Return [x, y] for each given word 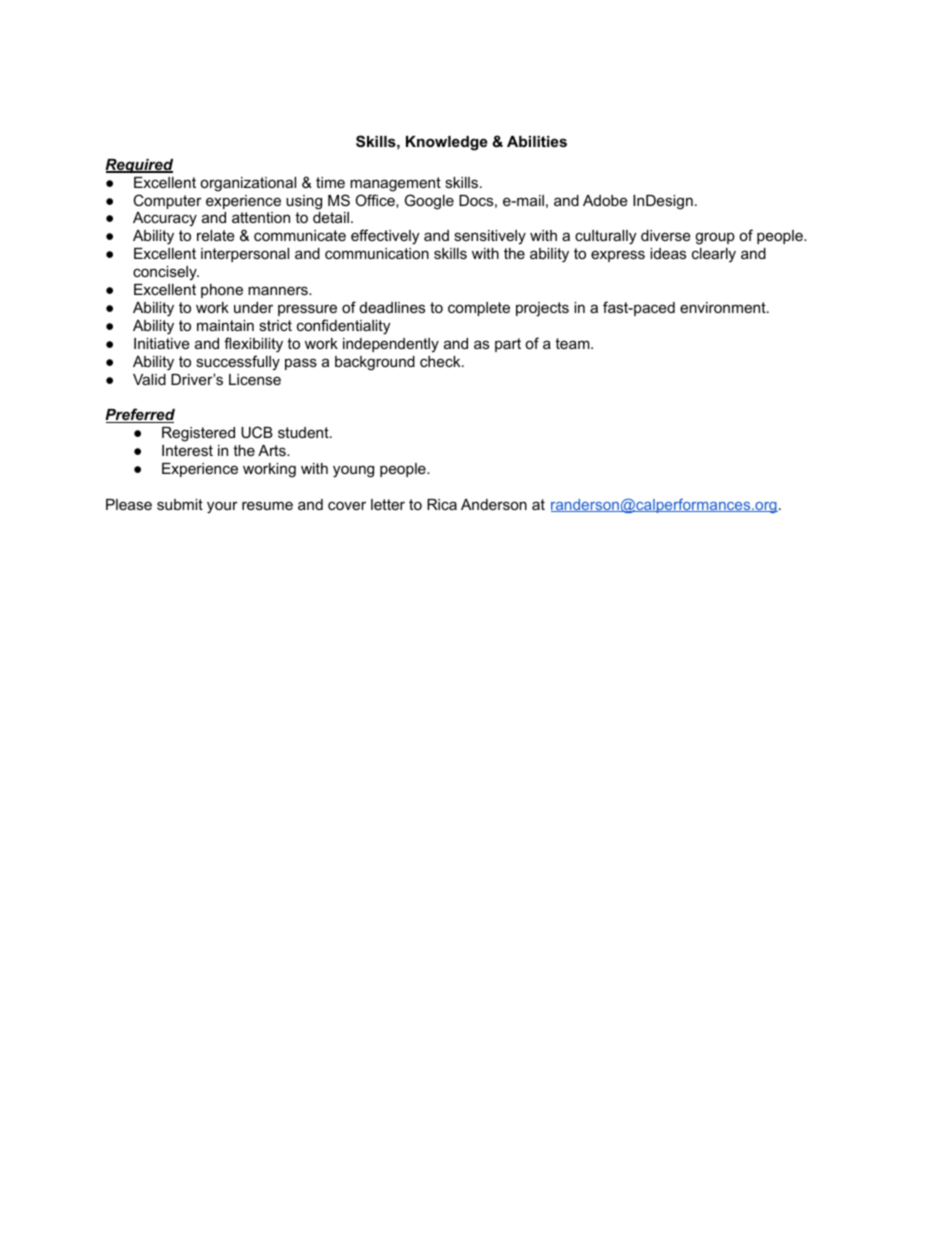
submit [180, 504]
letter [388, 504]
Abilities [537, 141]
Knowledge [447, 143]
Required [139, 166]
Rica [442, 504]
